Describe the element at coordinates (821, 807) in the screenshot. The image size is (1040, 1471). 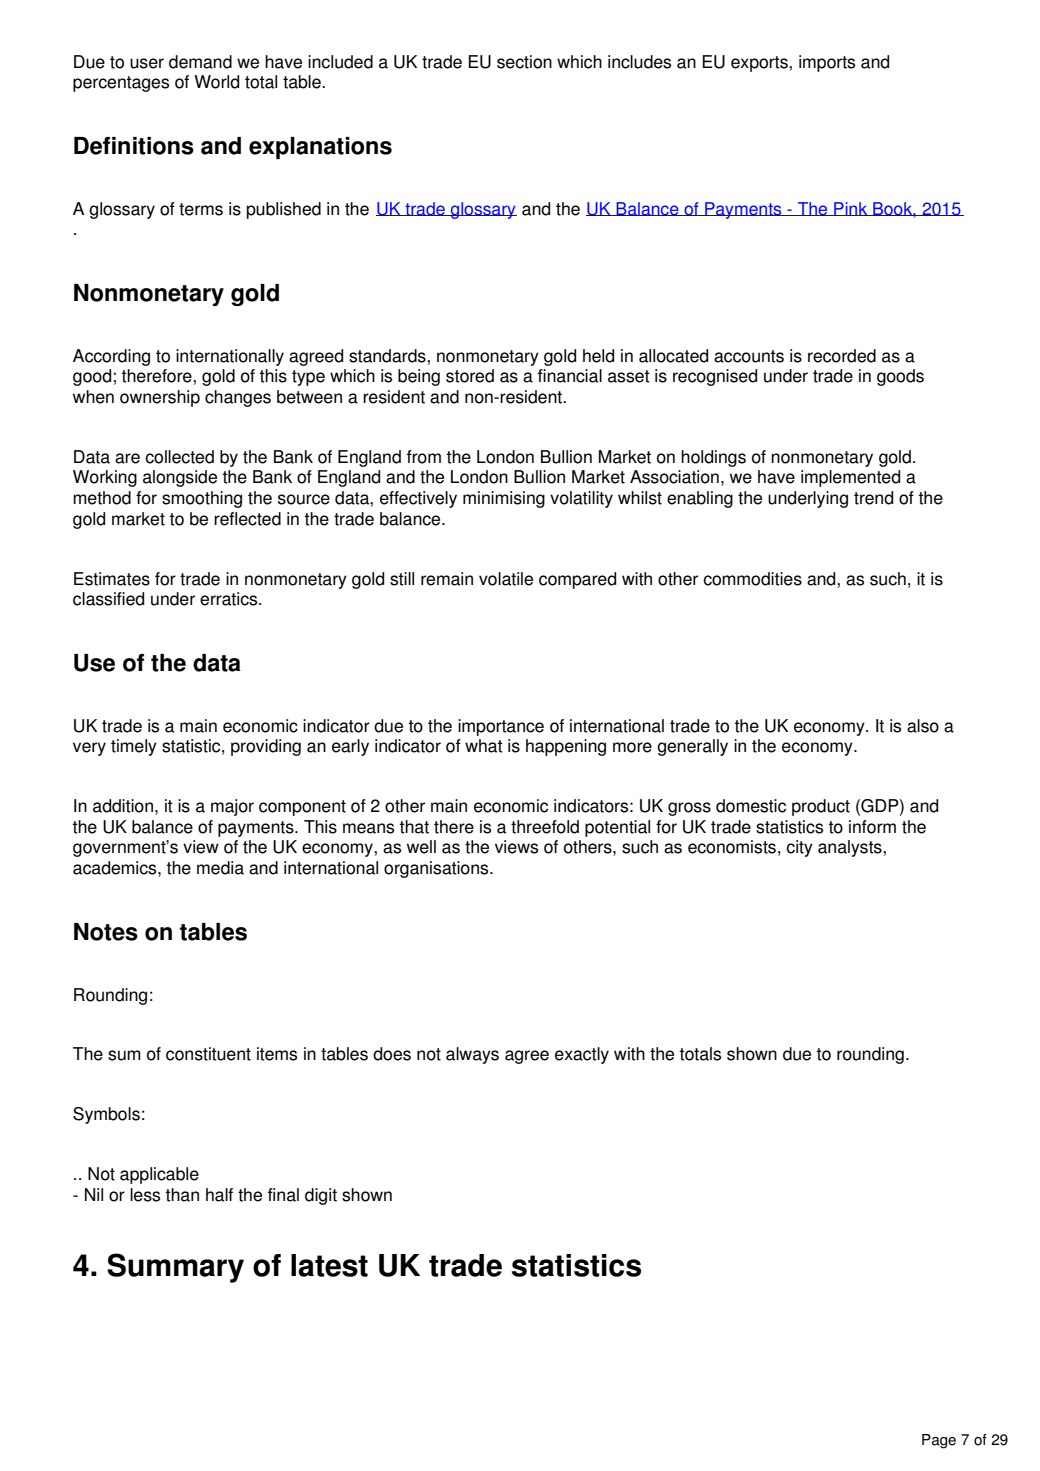
I see `product` at that location.
